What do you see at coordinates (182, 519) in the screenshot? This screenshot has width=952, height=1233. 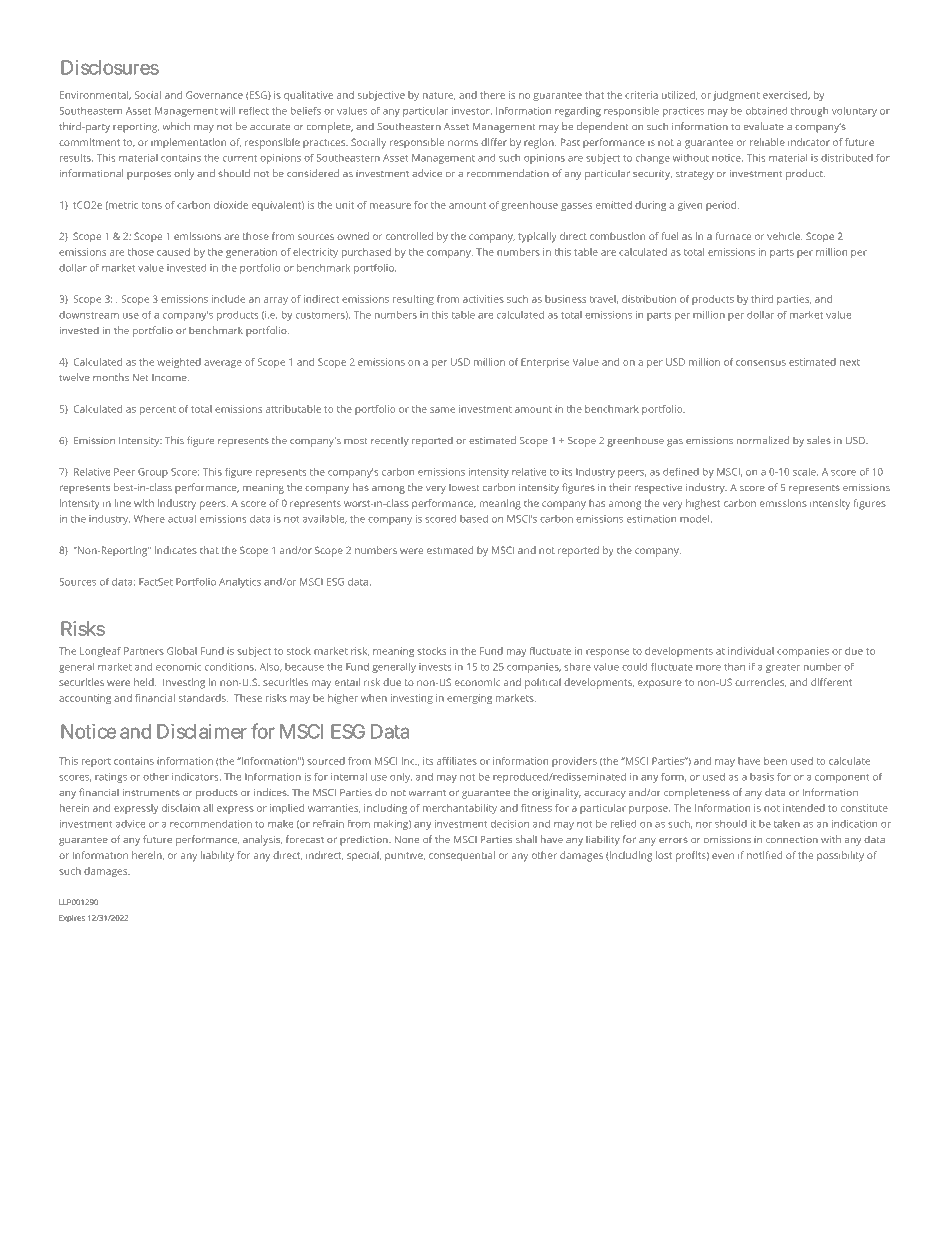 I see `actual` at bounding box center [182, 519].
